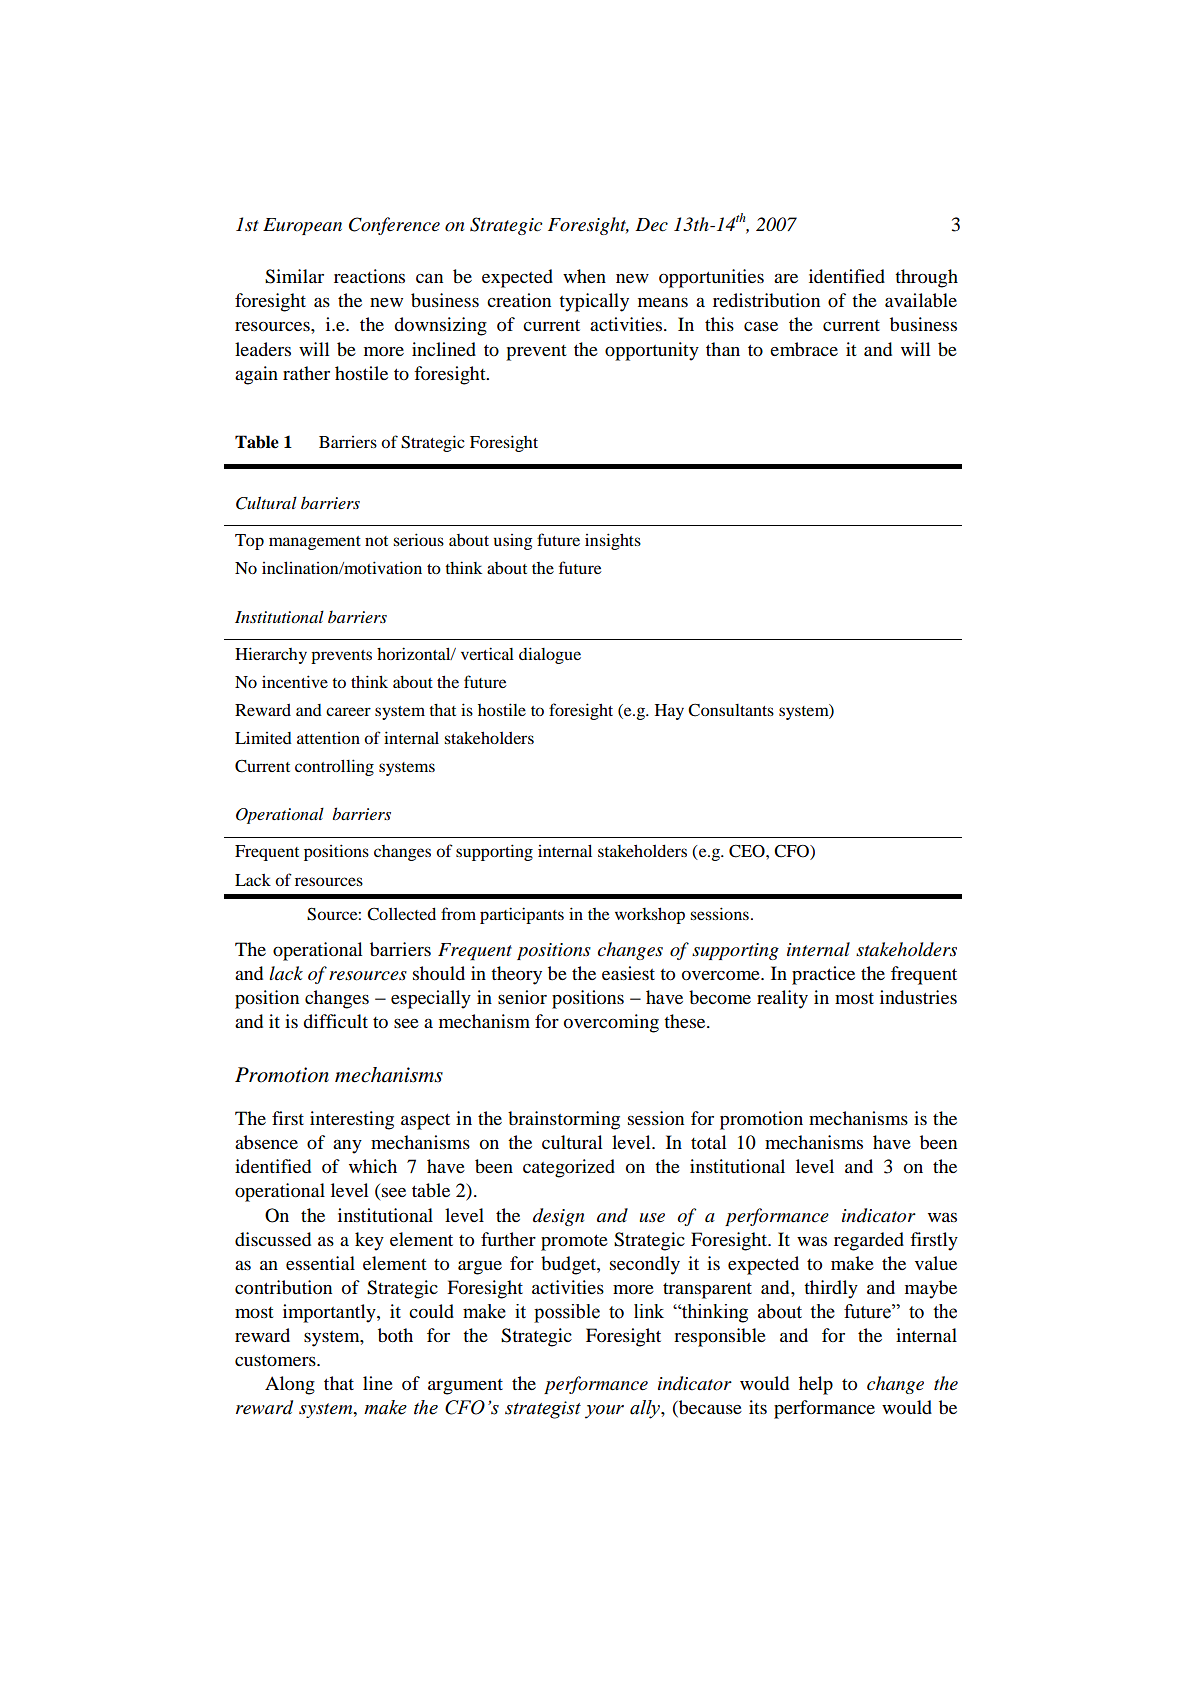 Image resolution: width=1193 pixels, height=1689 pixels. I want to click on brainstorming, so click(564, 1120).
